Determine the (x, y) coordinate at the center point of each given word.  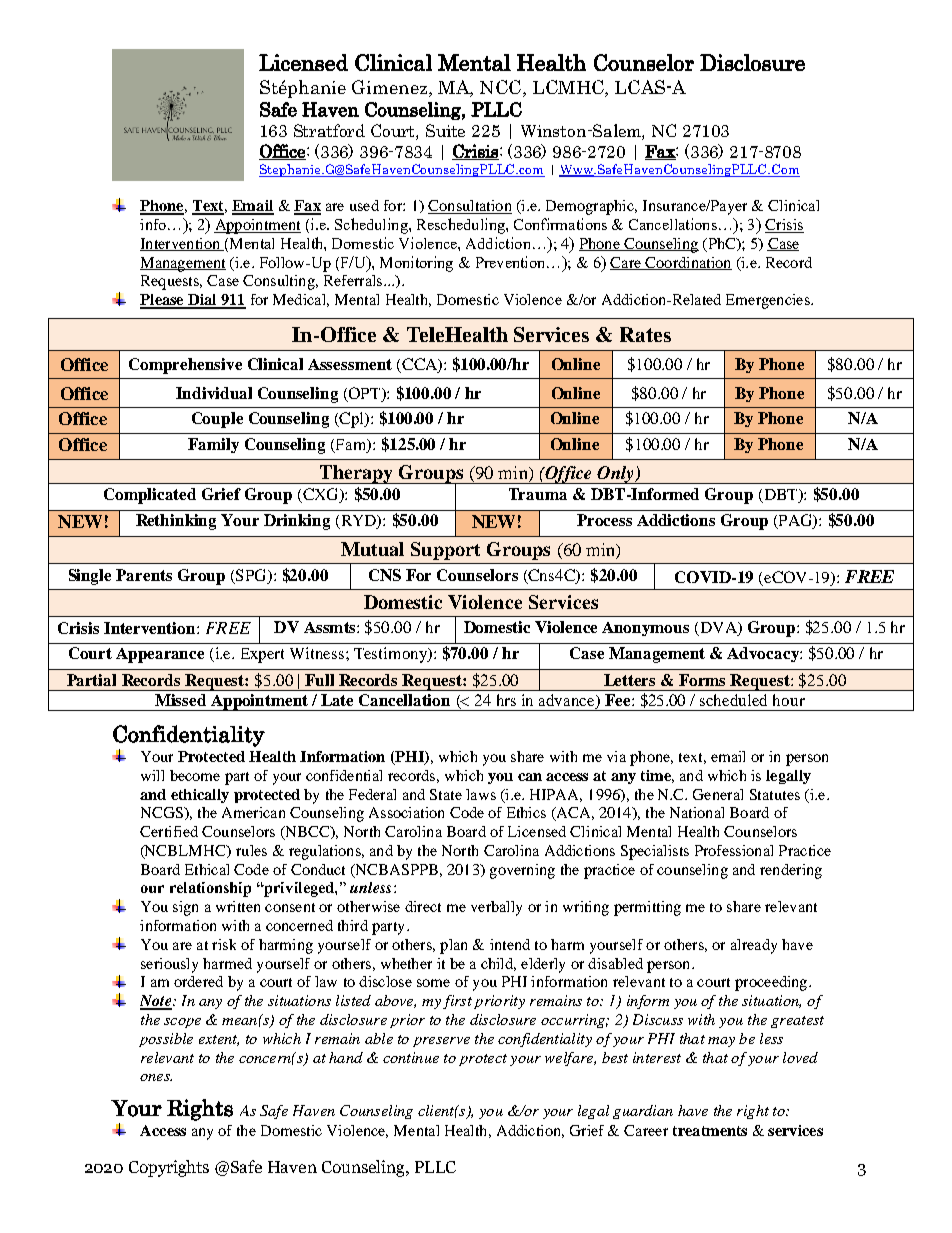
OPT (366, 393)
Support (445, 551)
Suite (445, 130)
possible (166, 1040)
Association (406, 812)
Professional (734, 850)
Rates (645, 334)
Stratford (329, 130)
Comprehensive (185, 366)
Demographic (591, 207)
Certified (169, 831)
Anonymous (645, 629)
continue (411, 1057)
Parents (144, 575)
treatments (710, 1131)
